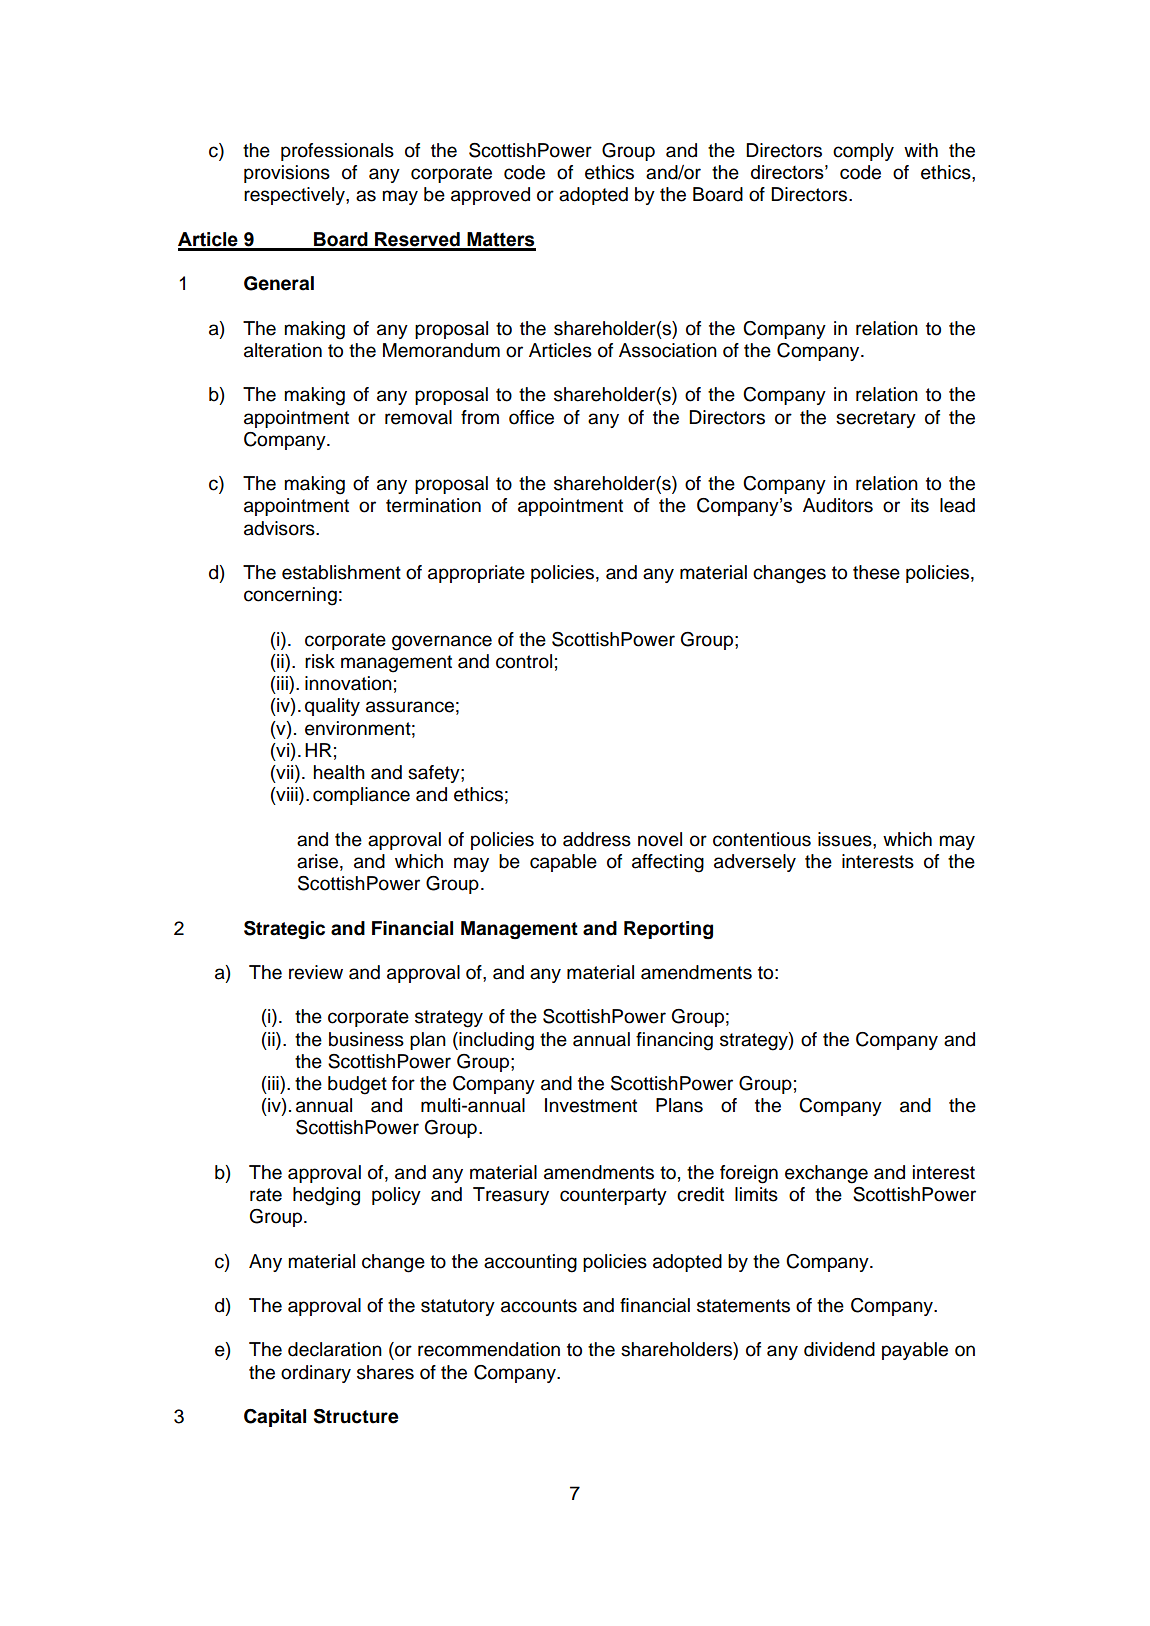 This image has height=1626, width=1150. I want to click on control, so click(524, 661).
